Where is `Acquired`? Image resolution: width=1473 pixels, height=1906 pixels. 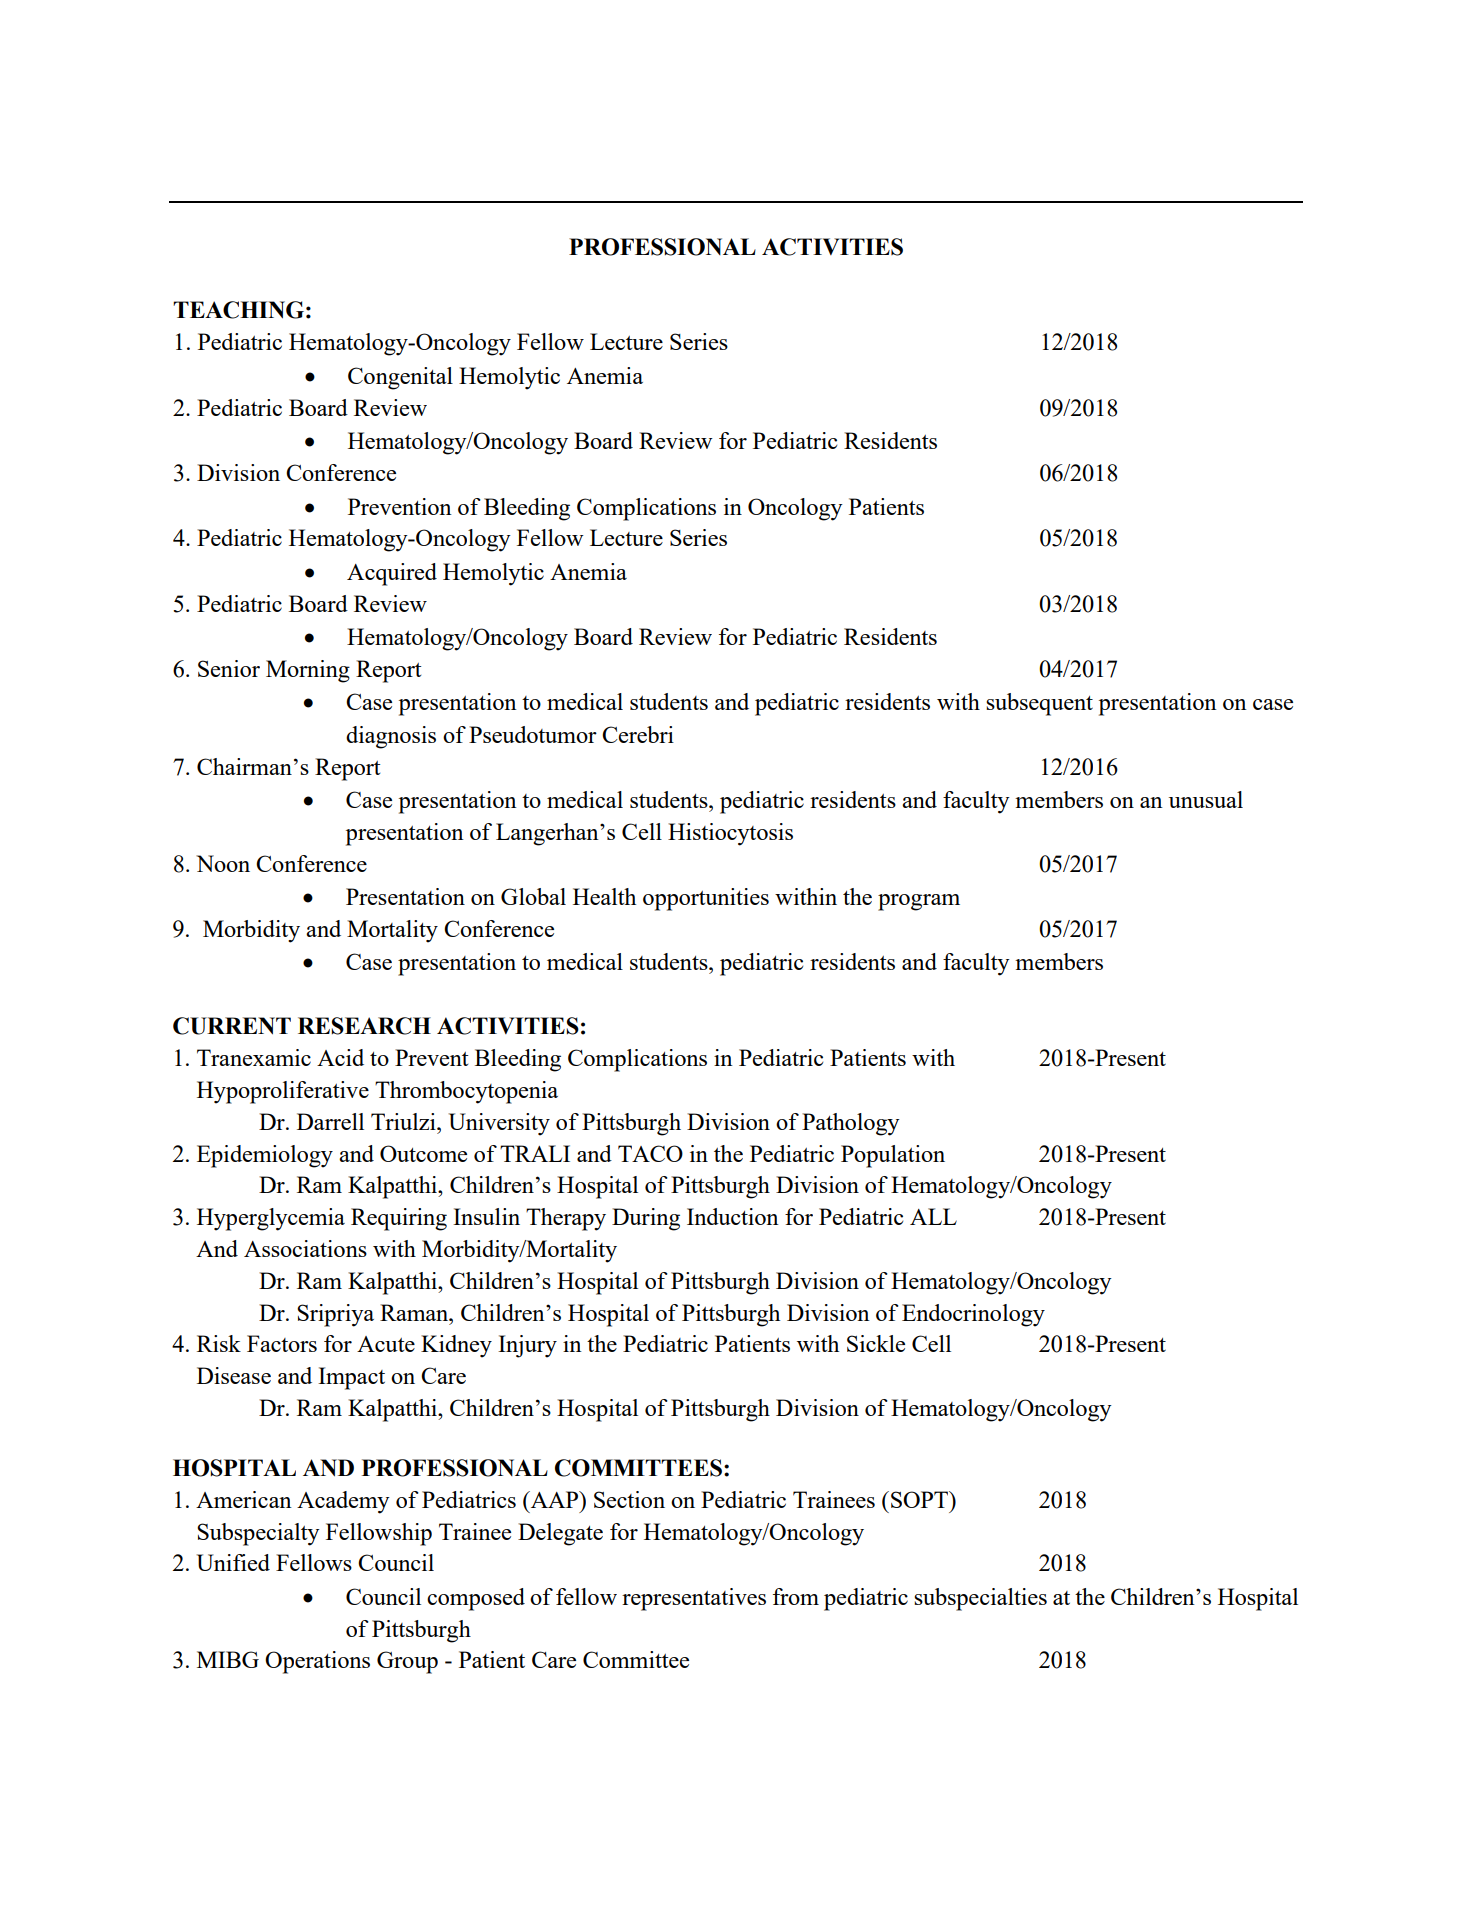 Acquired is located at coordinates (392, 574).
